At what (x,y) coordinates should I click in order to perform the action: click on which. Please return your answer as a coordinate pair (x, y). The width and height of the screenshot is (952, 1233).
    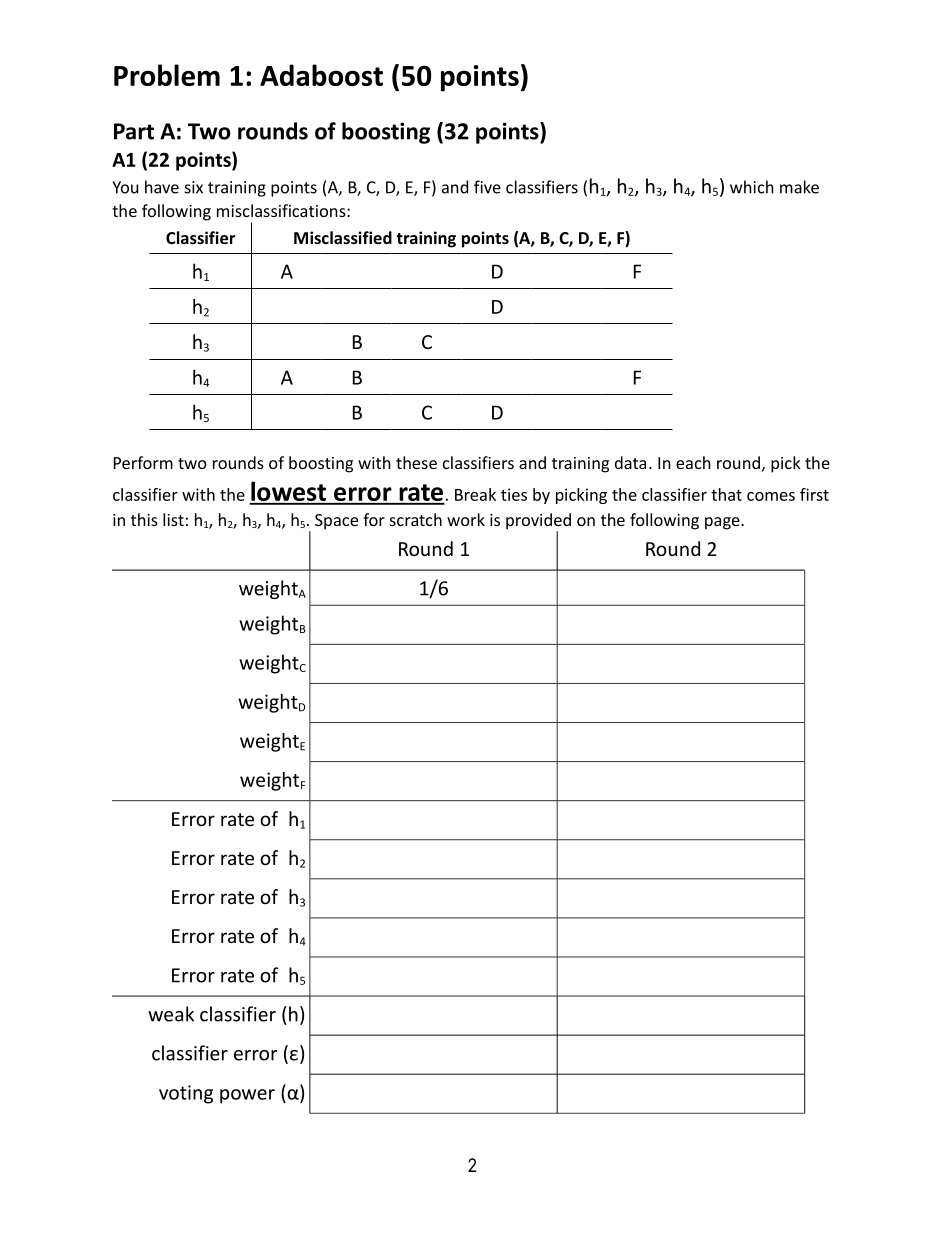
    Looking at the image, I should click on (752, 187).
